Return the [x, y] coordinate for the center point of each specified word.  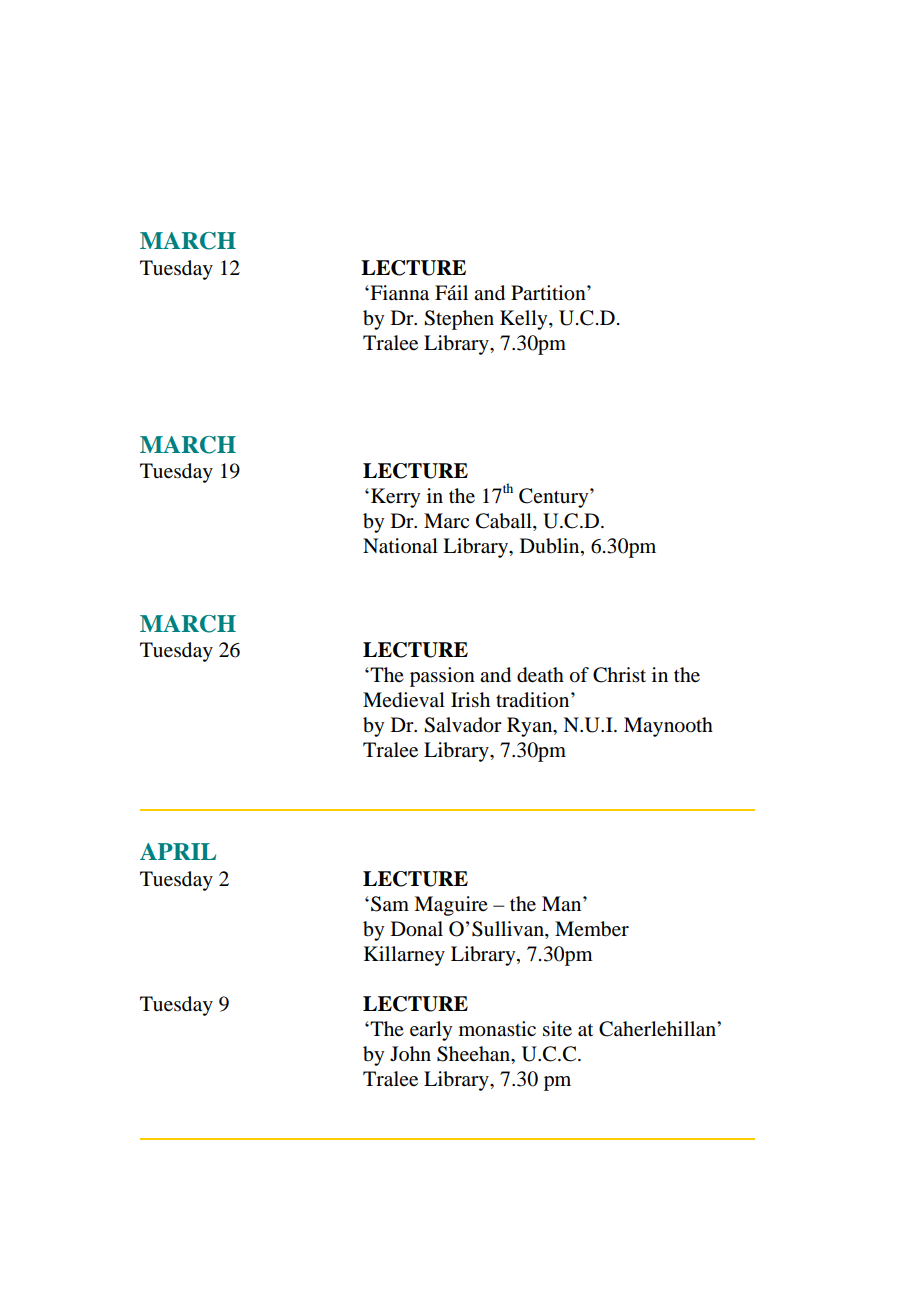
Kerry [395, 498]
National [400, 546]
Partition [549, 293]
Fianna [398, 293]
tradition [534, 700]
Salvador [463, 725]
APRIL [178, 851]
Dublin [551, 547]
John [410, 1053]
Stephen [459, 320]
